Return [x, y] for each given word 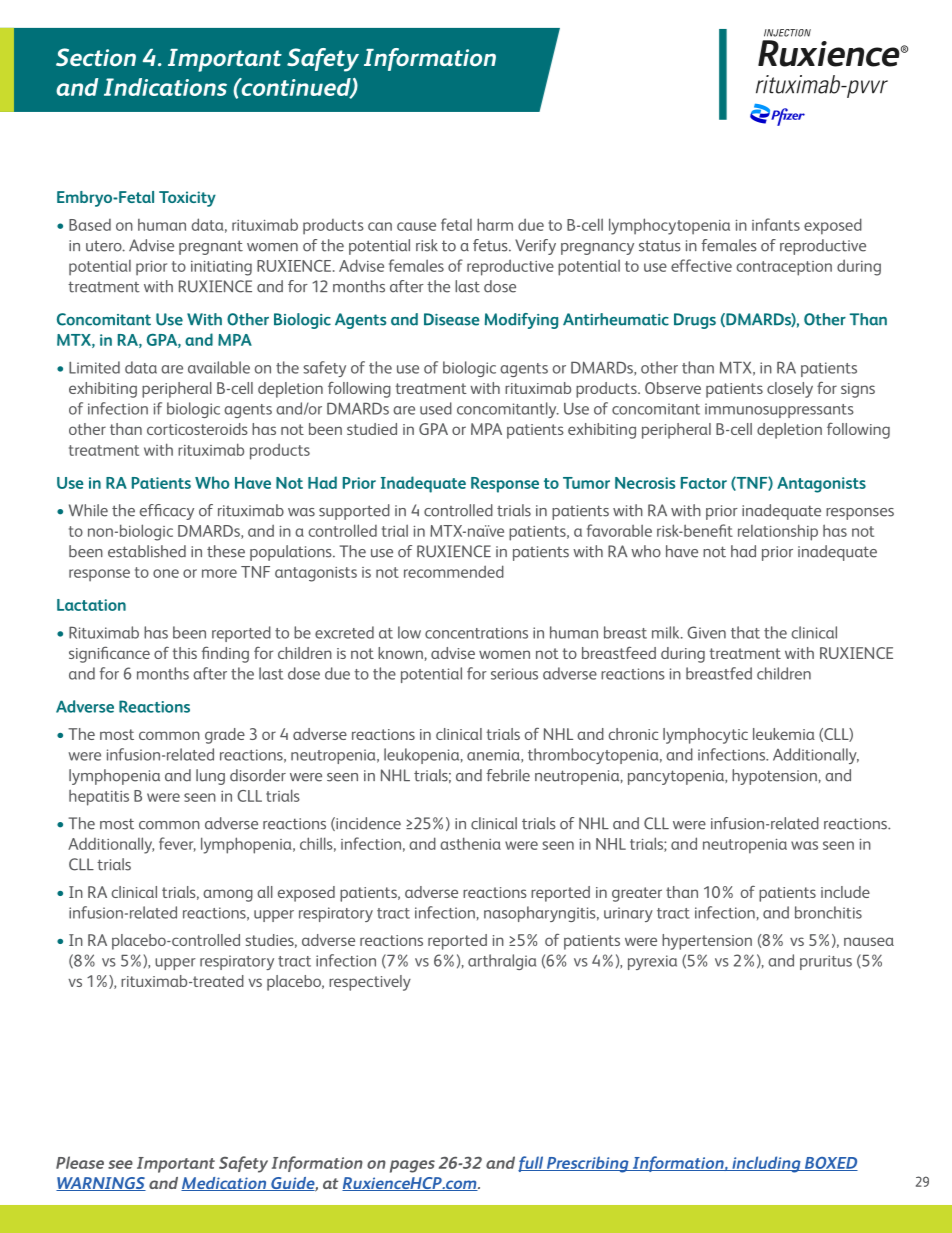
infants [776, 224]
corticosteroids [197, 429]
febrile [508, 775]
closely [790, 390]
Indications [165, 87]
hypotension [774, 777]
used [436, 408]
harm [495, 224]
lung [210, 777]
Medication [225, 1184]
